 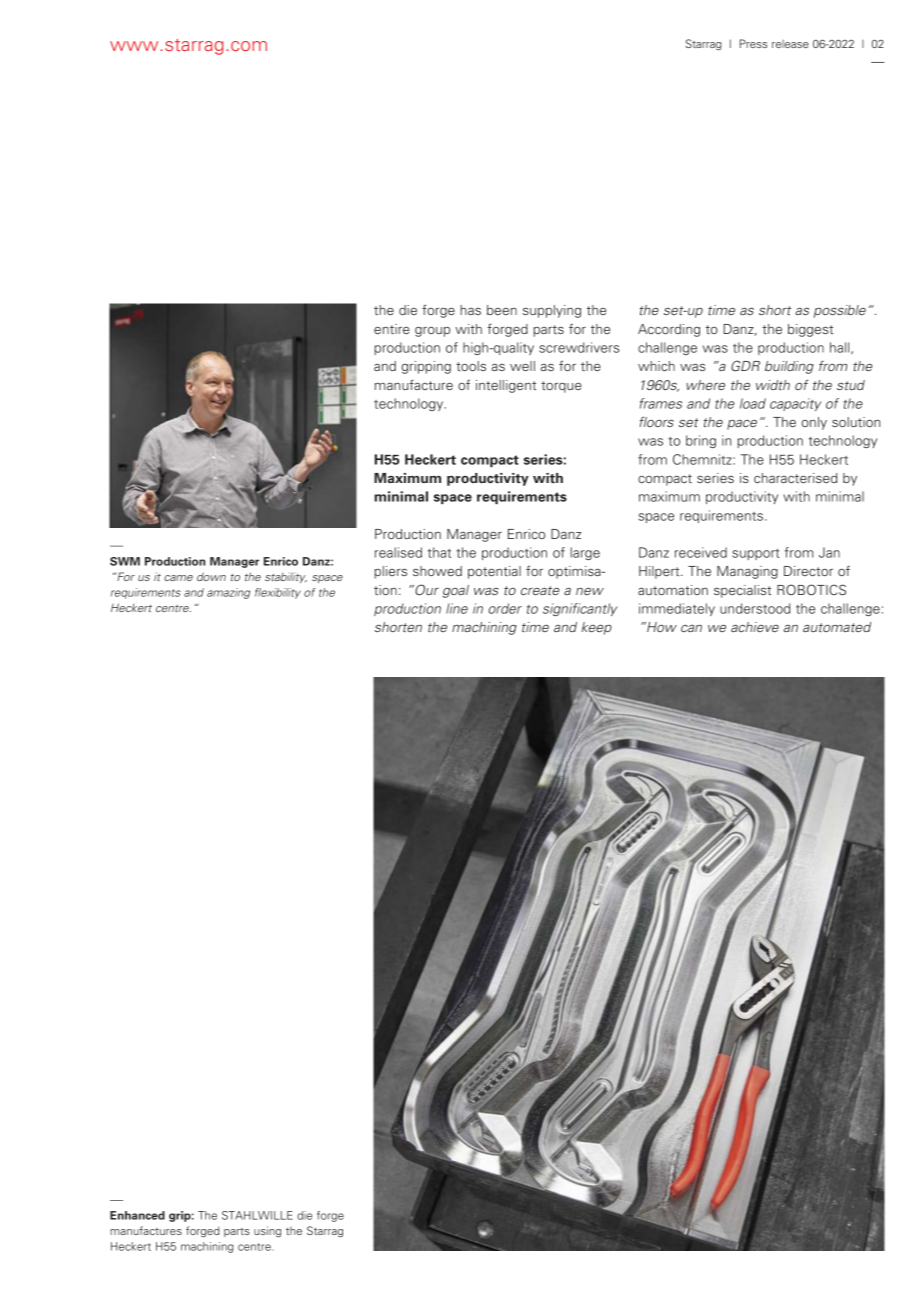 What do you see at coordinates (267, 1232) in the screenshot?
I see `using` at bounding box center [267, 1232].
